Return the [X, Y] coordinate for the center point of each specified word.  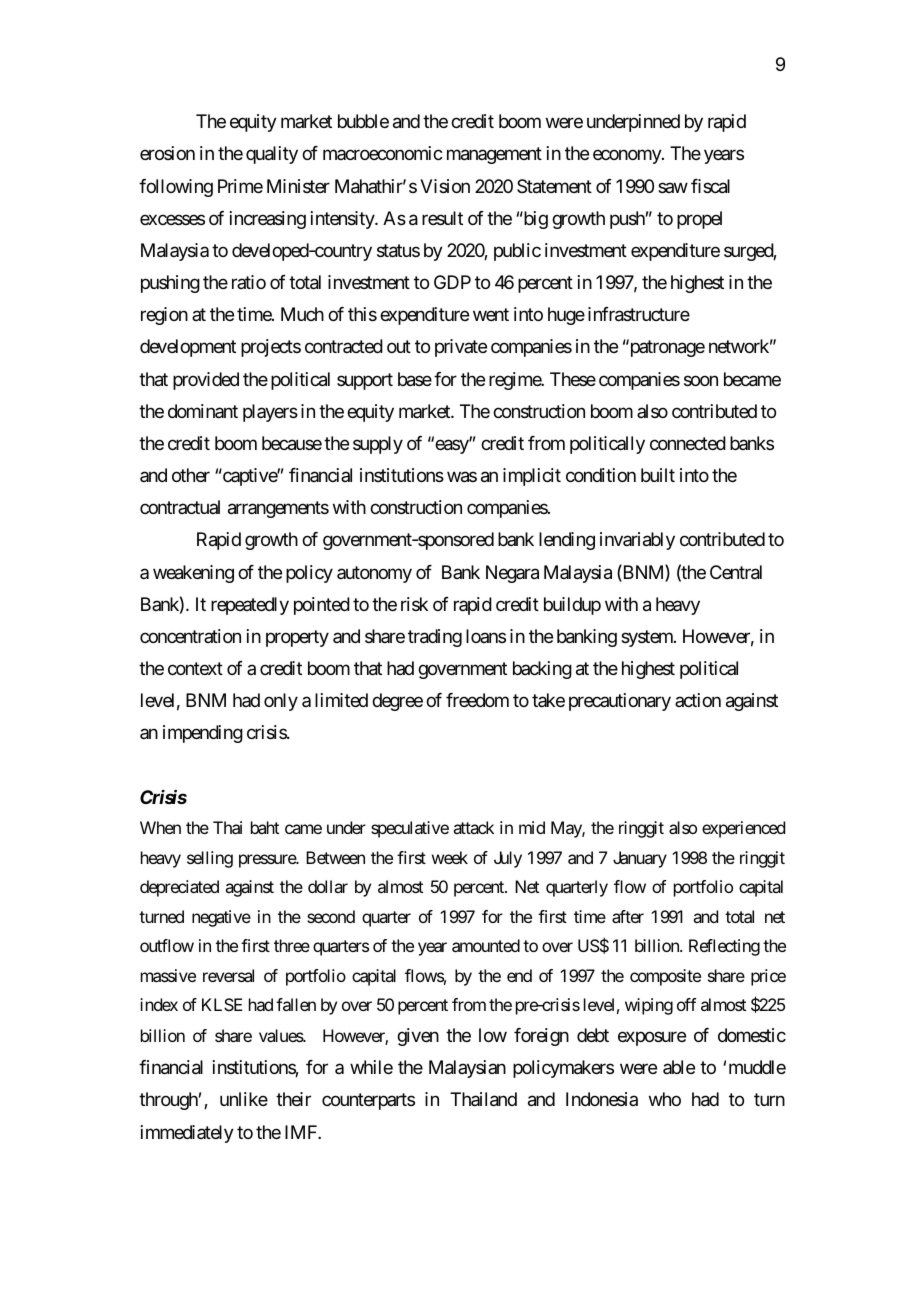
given [418, 1037]
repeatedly [250, 606]
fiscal [710, 186]
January [640, 859]
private [461, 348]
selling [210, 859]
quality [272, 155]
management [494, 156]
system [648, 638]
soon [701, 380]
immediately [187, 1134]
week [450, 857]
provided [206, 381]
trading [435, 638]
